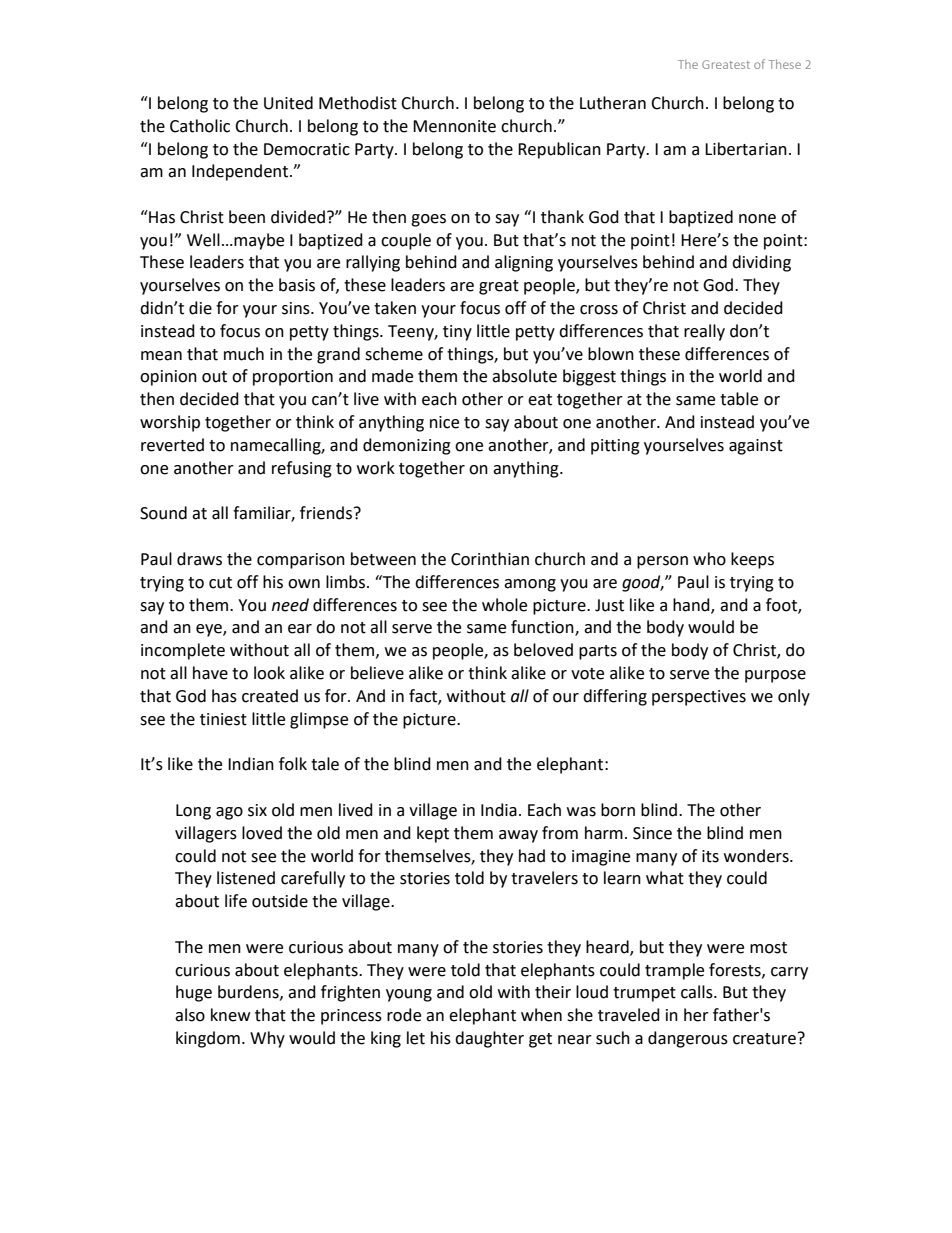 The width and height of the page is (952, 1233). Describe the element at coordinates (230, 1015) in the page. I see `knew` at that location.
